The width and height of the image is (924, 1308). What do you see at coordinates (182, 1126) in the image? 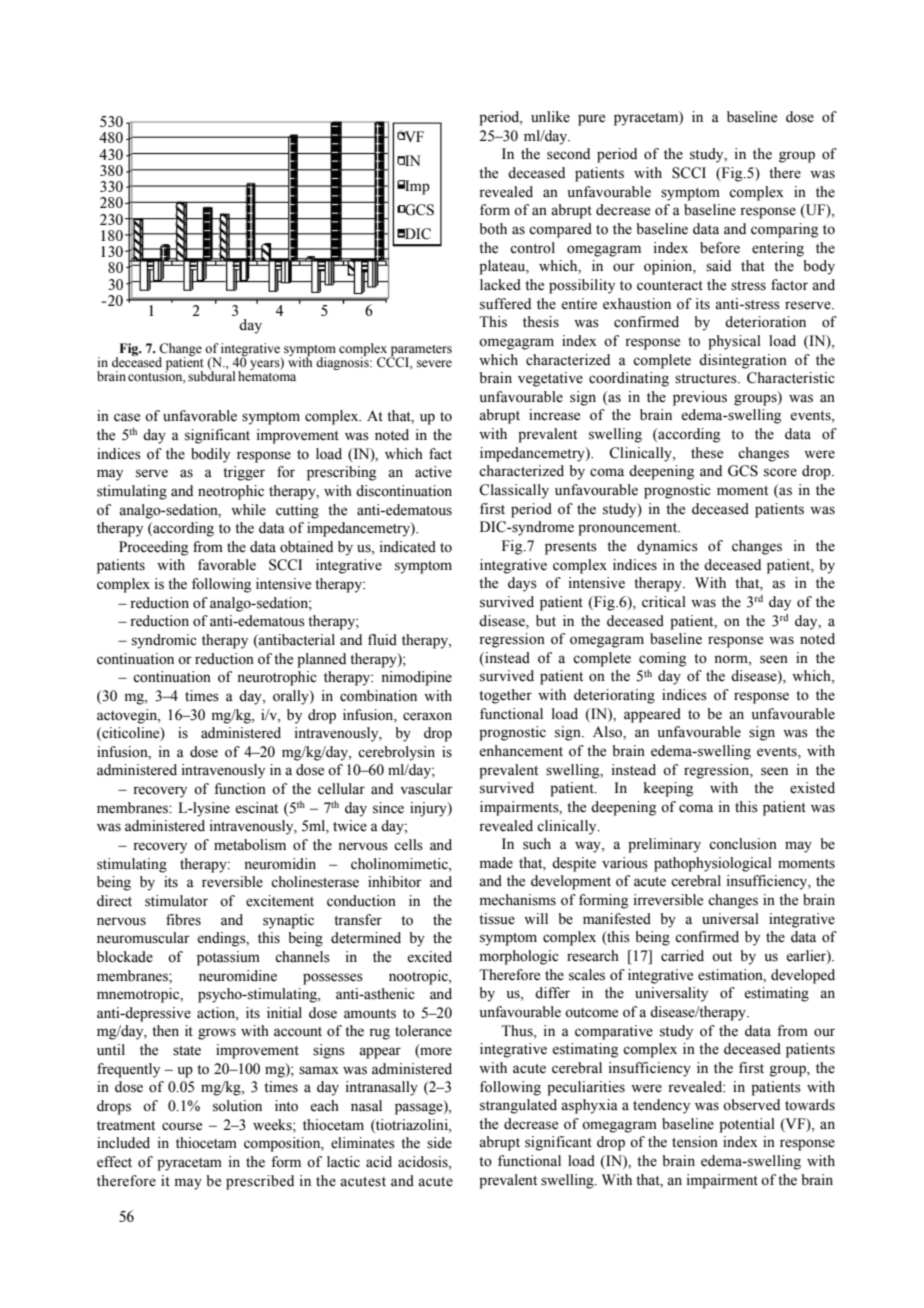
I see `course` at bounding box center [182, 1126].
